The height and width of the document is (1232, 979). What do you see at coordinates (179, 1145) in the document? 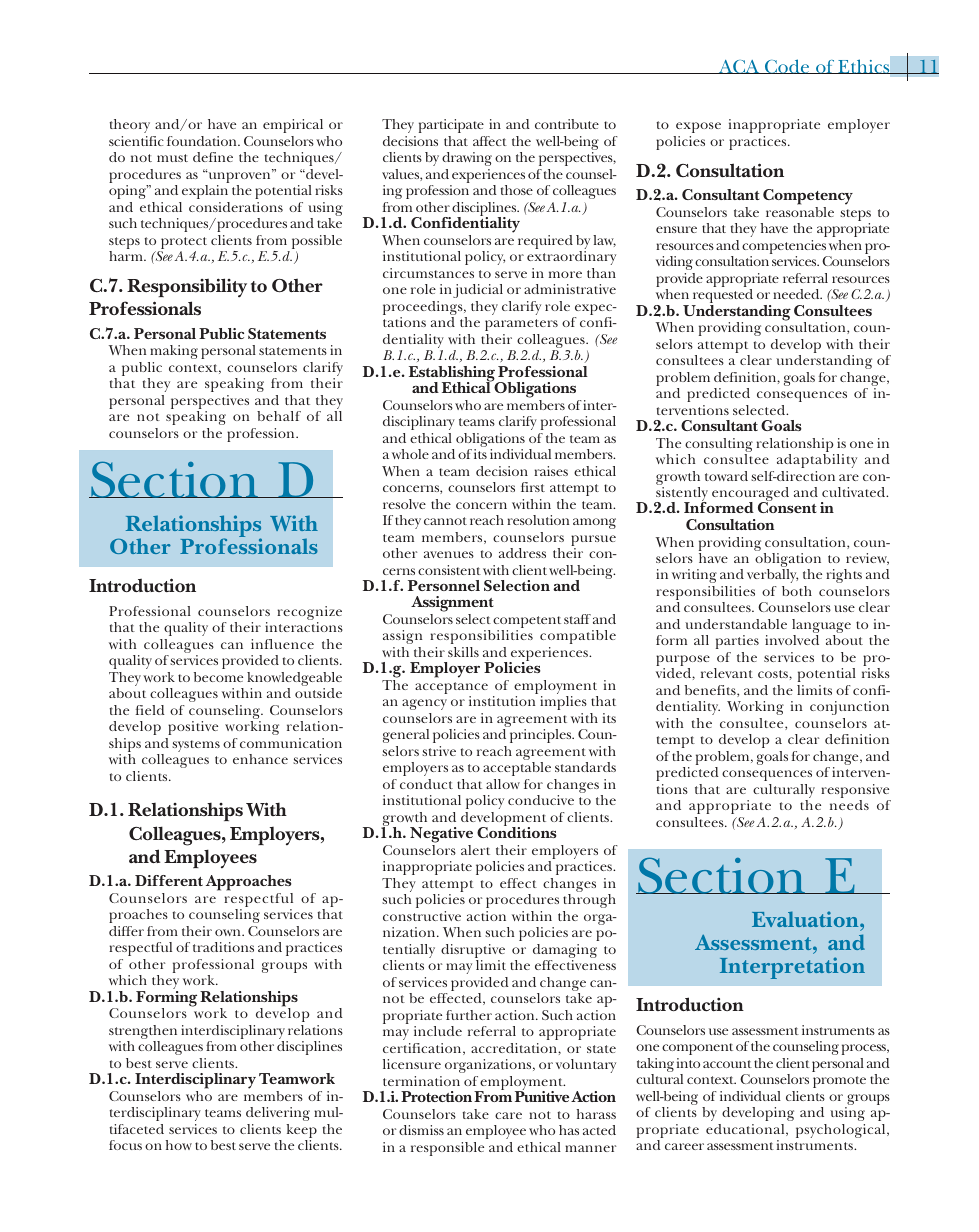
I see `how` at bounding box center [179, 1145].
